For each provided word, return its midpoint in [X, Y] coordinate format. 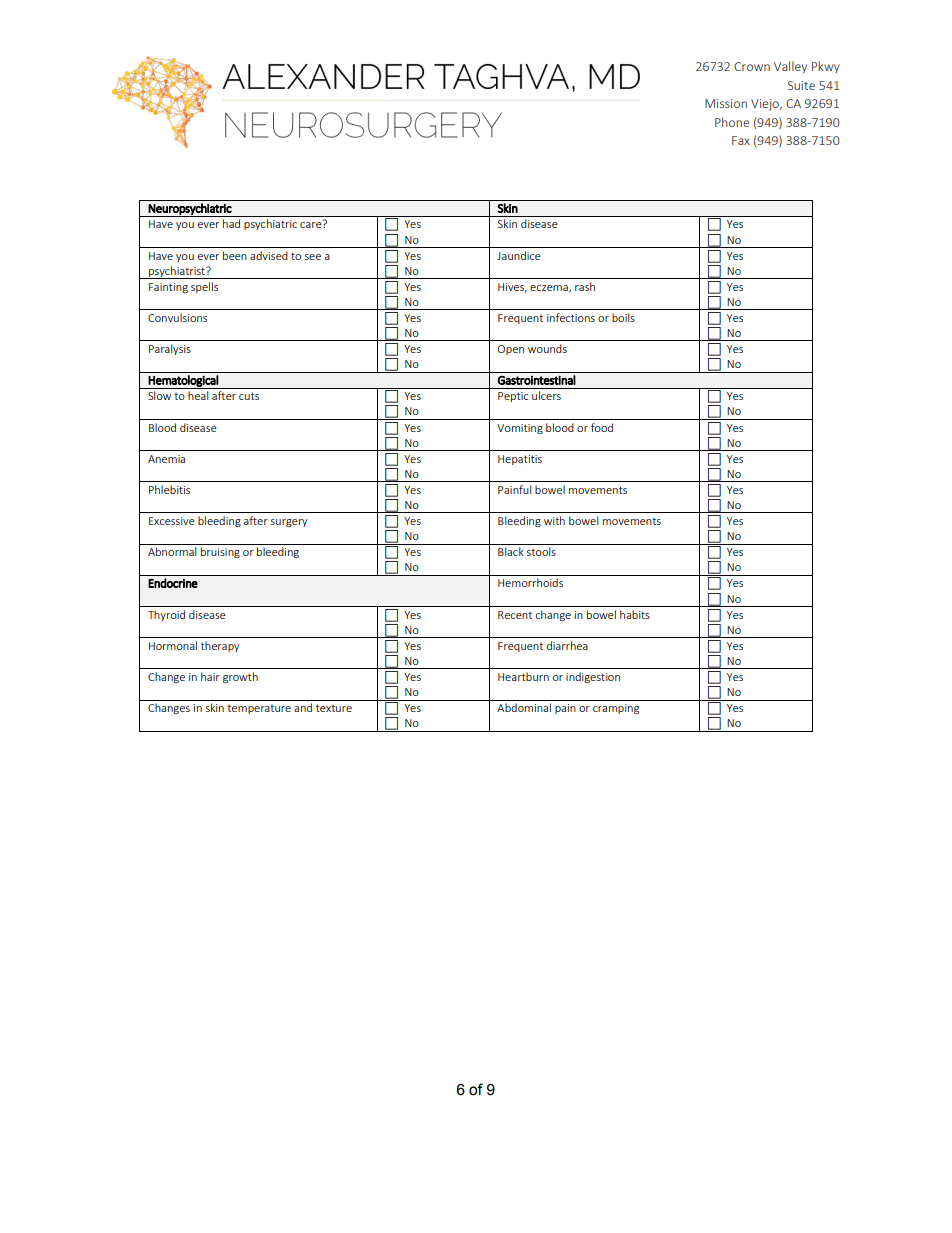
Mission [726, 103]
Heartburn [523, 676]
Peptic [513, 397]
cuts [249, 396]
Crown [752, 66]
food [602, 427]
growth [240, 677]
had [231, 223]
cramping [616, 709]
